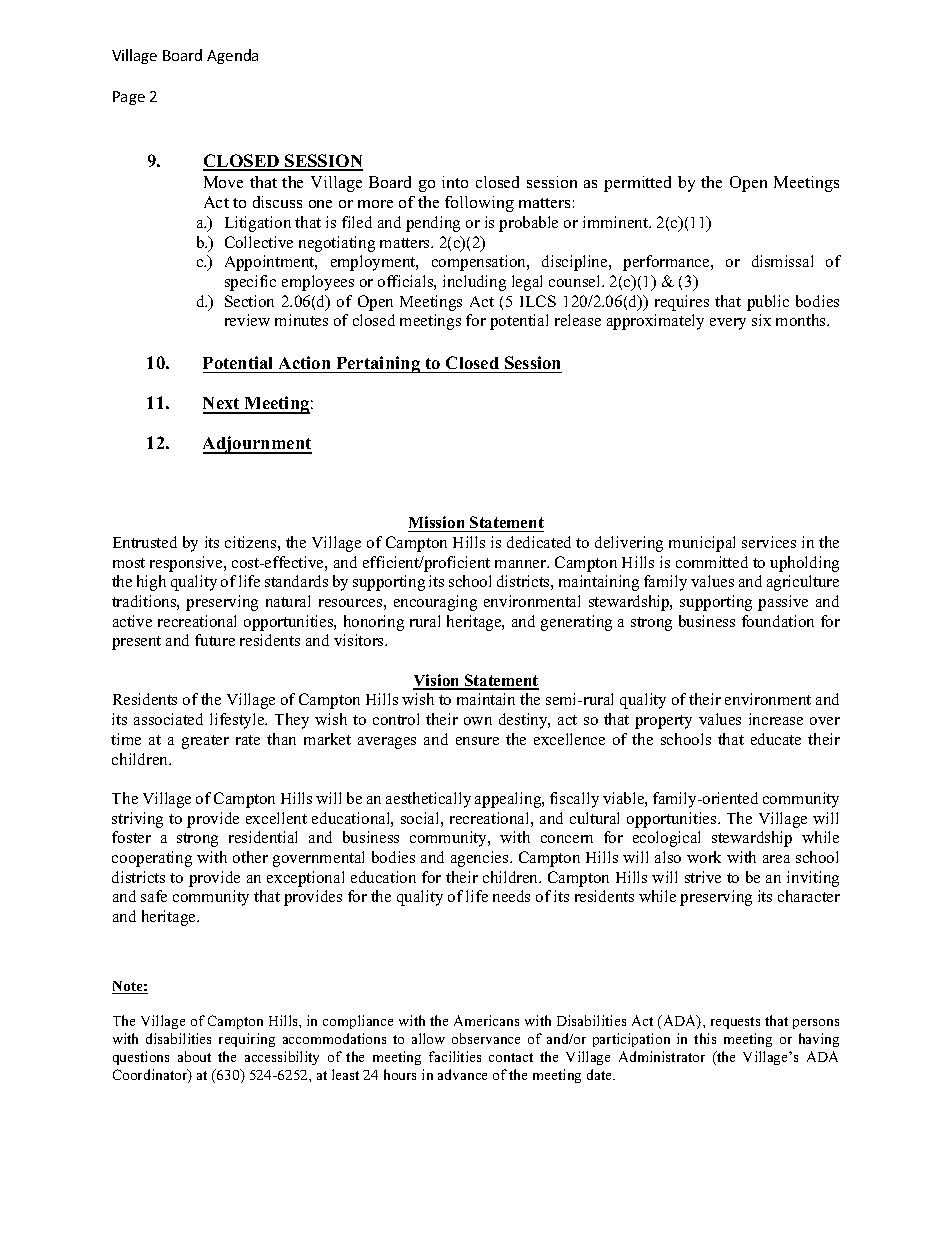 This screenshot has width=952, height=1233. What do you see at coordinates (486, 1038) in the screenshot?
I see `observance` at bounding box center [486, 1038].
